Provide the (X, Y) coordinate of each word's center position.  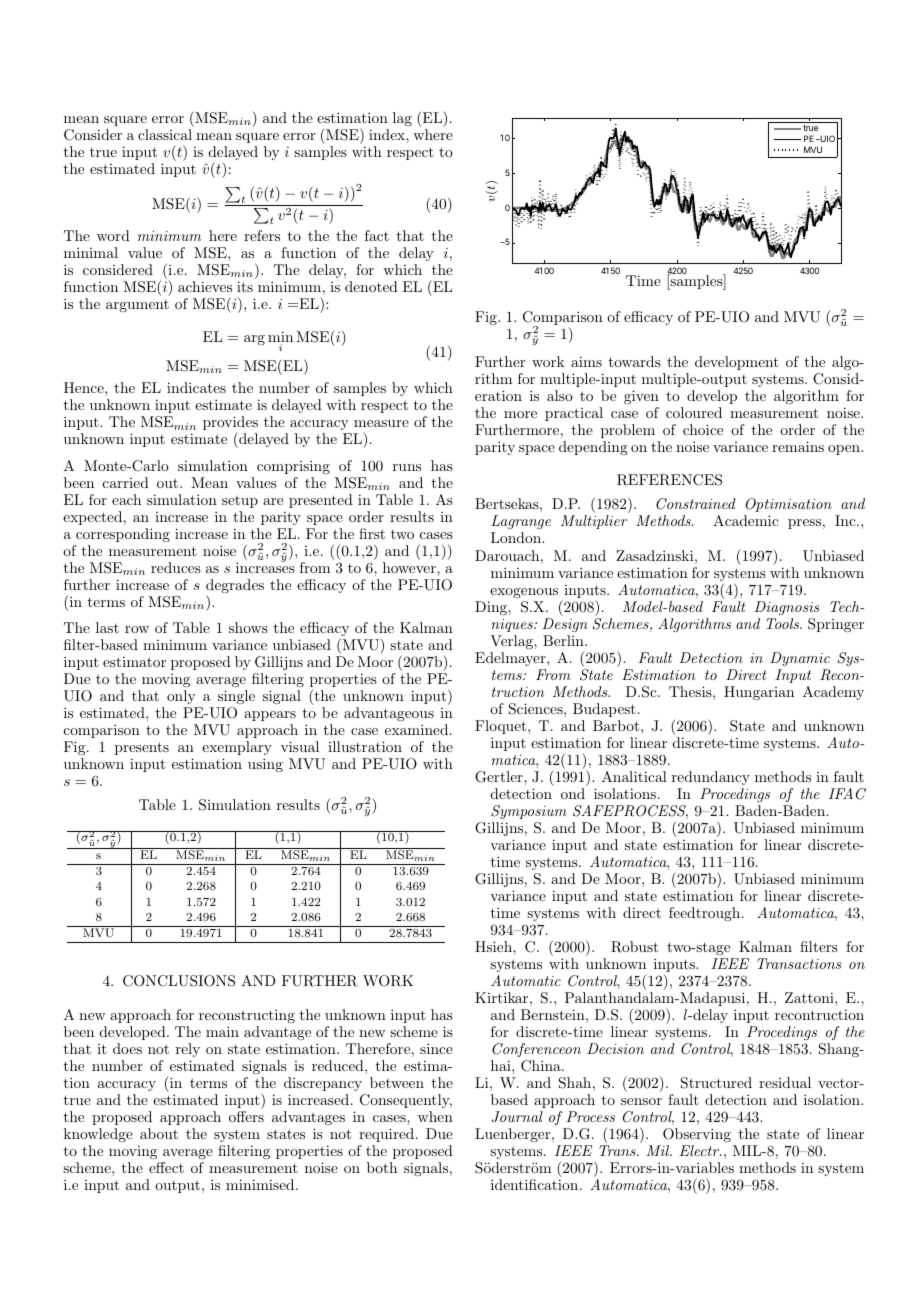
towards (635, 361)
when (435, 1116)
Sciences (537, 709)
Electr (700, 1150)
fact (377, 235)
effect (166, 1167)
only (181, 697)
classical (165, 134)
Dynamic (800, 659)
